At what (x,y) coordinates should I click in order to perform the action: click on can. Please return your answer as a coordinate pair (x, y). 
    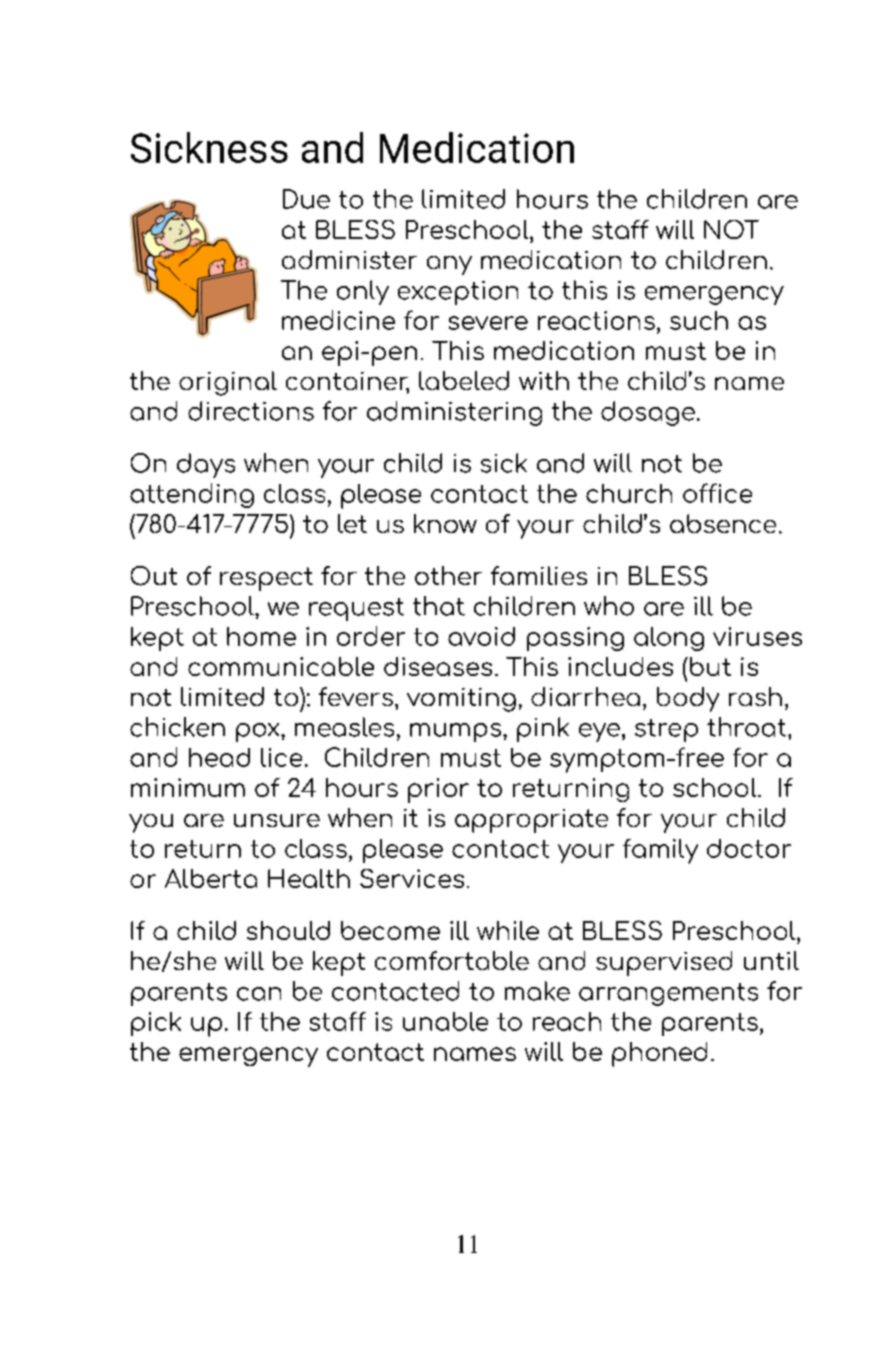
    Looking at the image, I should click on (259, 994).
